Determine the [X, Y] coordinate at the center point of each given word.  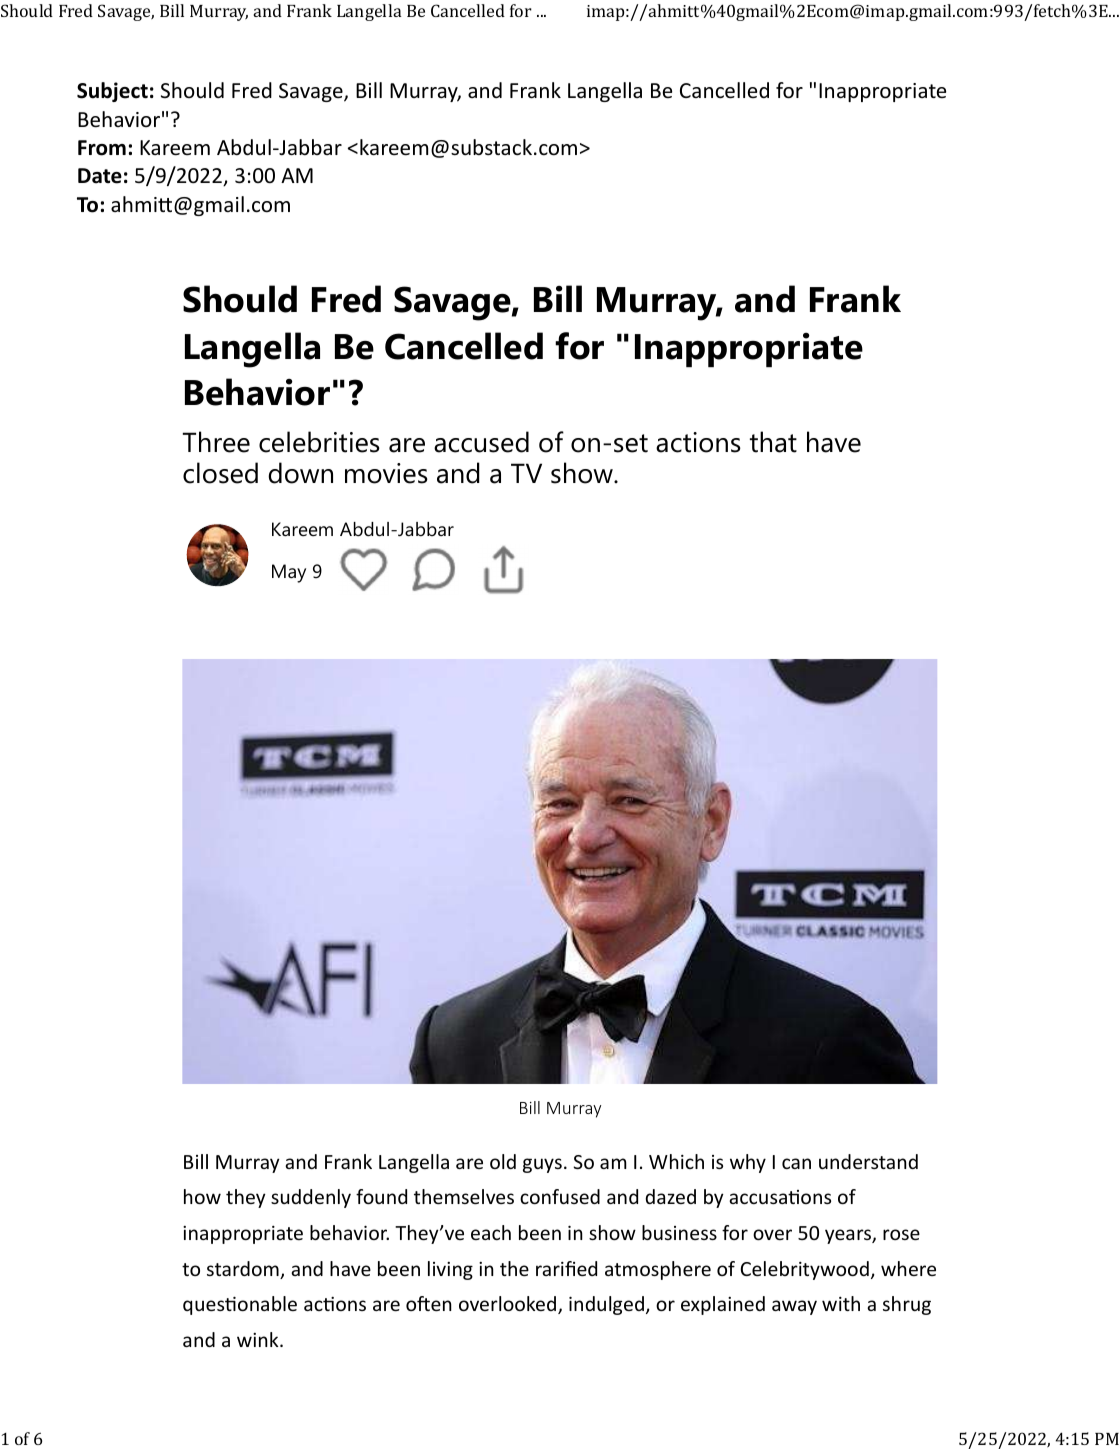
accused [481, 442]
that [773, 442]
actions [698, 442]
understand [868, 1161]
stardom [244, 1270]
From [102, 148]
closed [220, 473]
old [503, 1161]
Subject [112, 92]
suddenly [311, 1198]
